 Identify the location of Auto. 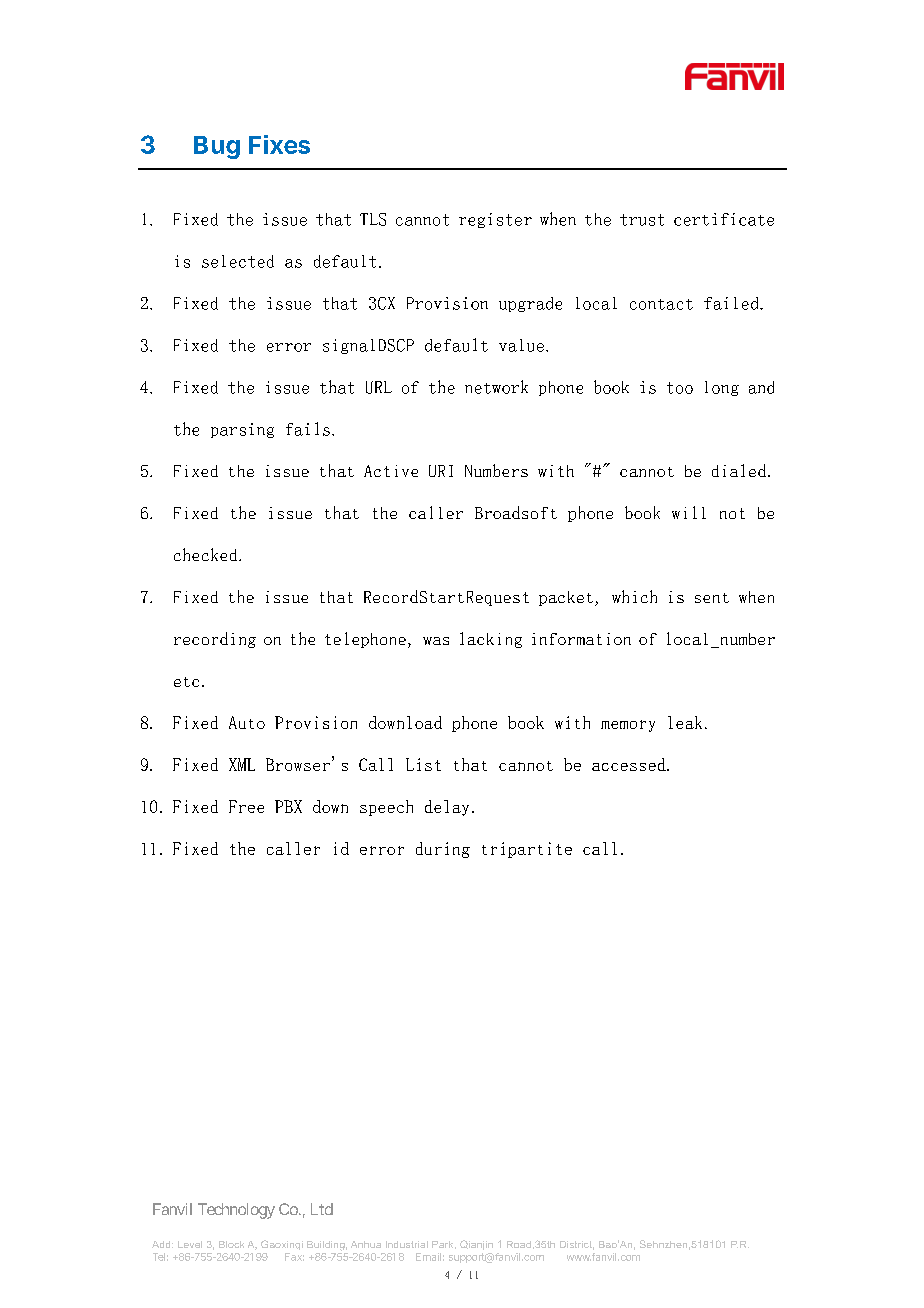
(247, 722).
